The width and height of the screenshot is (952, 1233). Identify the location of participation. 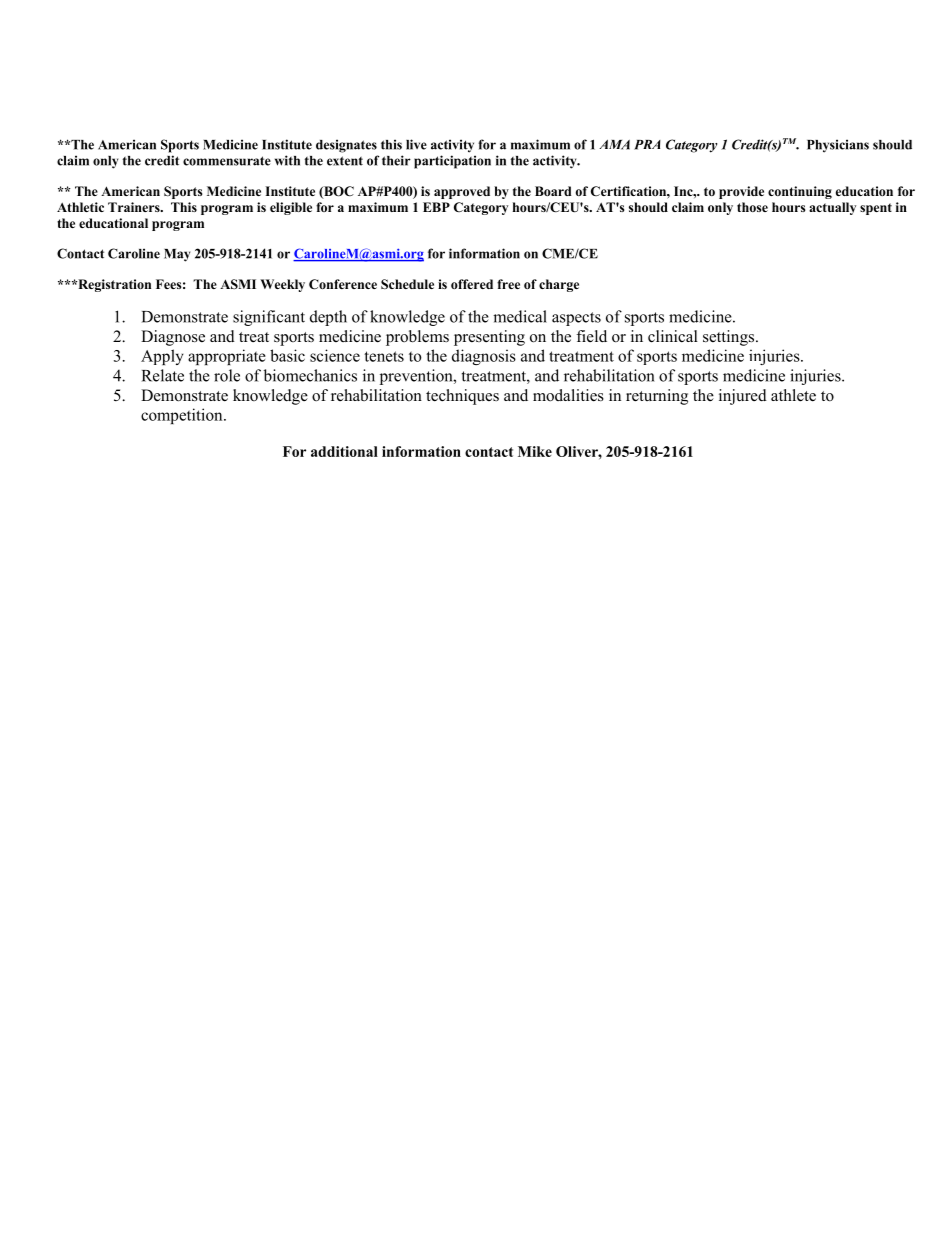
(452, 162).
